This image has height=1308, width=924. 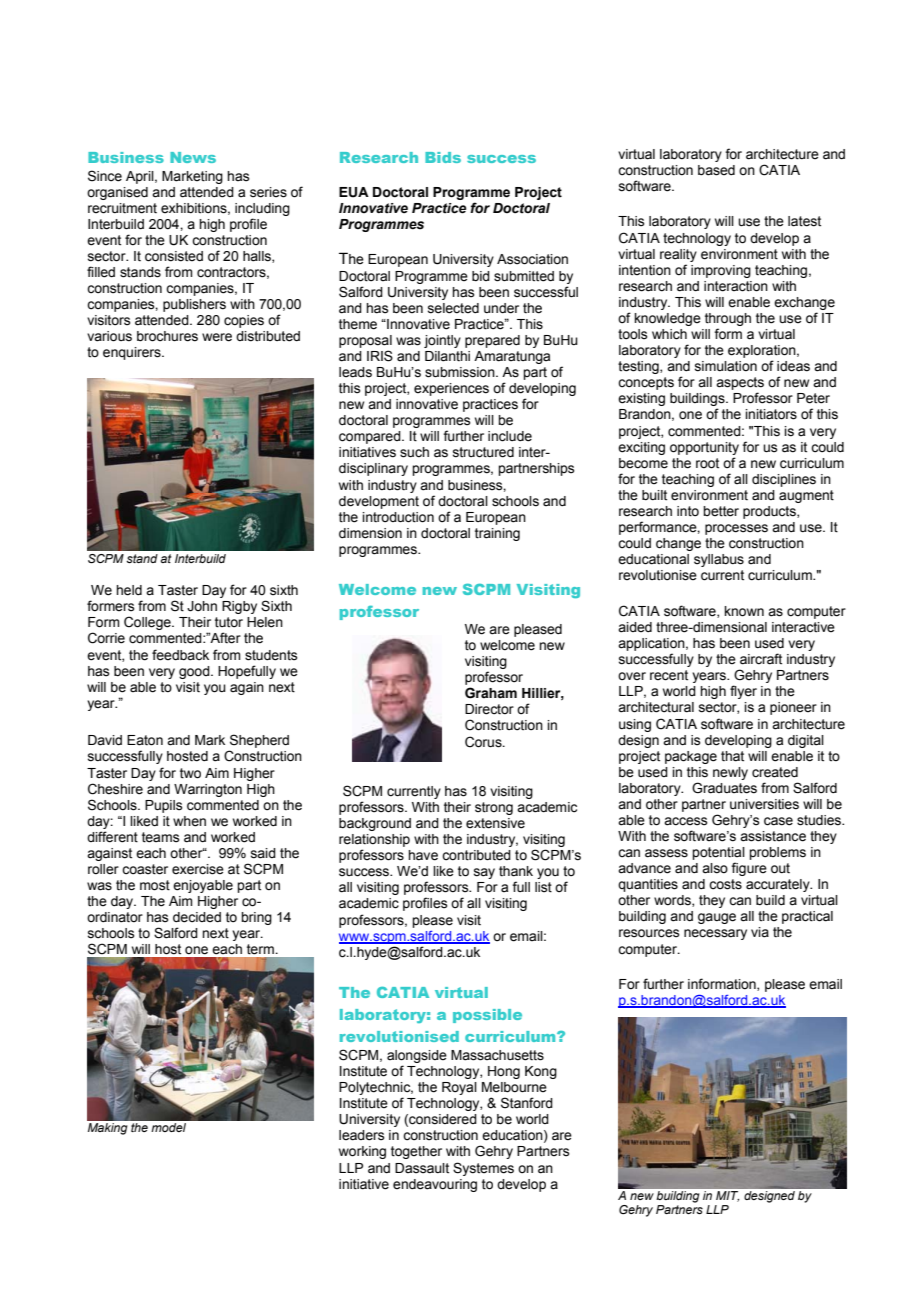 What do you see at coordinates (193, 157) in the image?
I see `News` at bounding box center [193, 157].
